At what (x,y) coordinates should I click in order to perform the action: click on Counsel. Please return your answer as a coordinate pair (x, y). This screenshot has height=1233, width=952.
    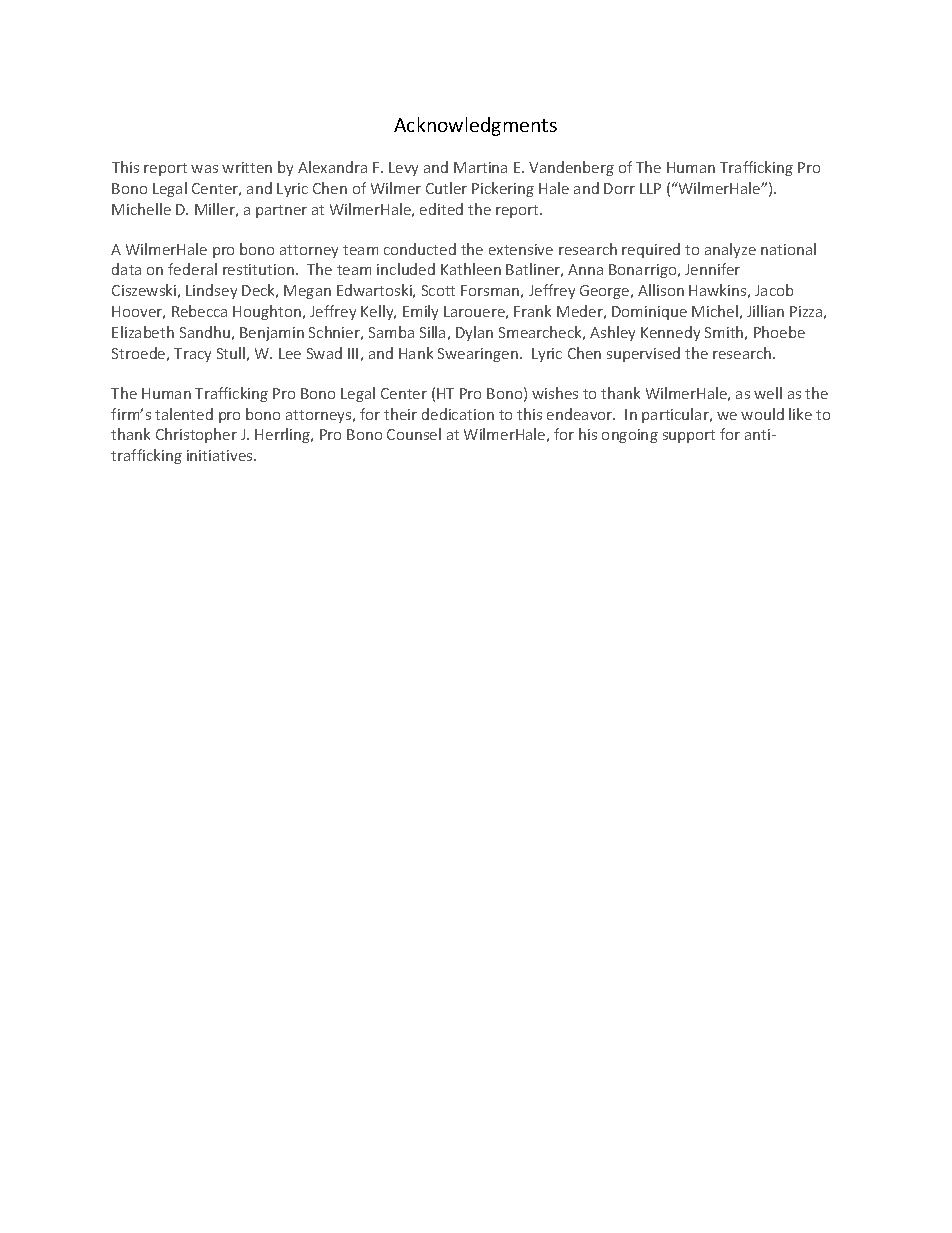
    Looking at the image, I should click on (414, 434).
